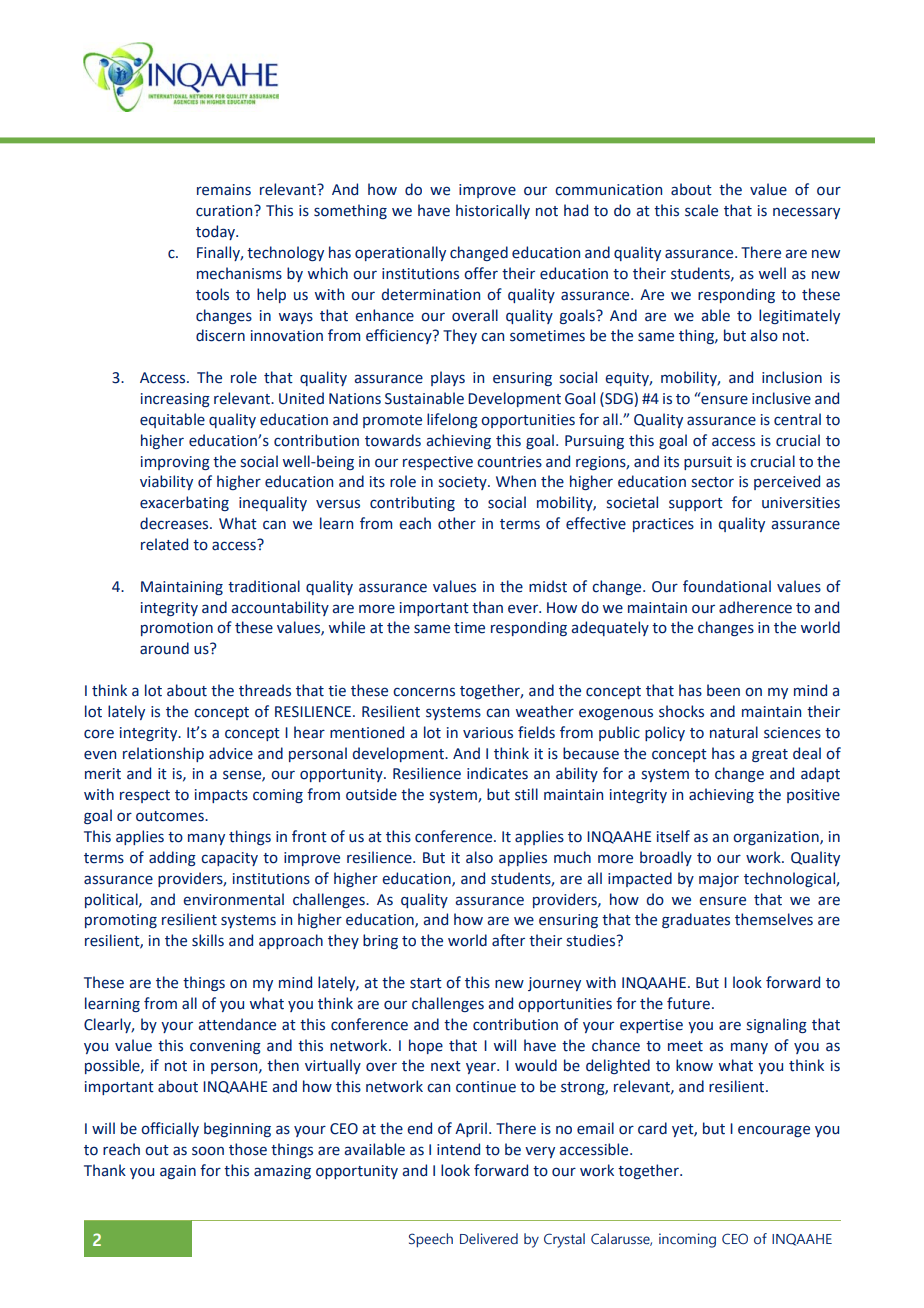 This screenshot has width=924, height=1308. What do you see at coordinates (708, 463) in the screenshot?
I see `pursuit` at bounding box center [708, 463].
